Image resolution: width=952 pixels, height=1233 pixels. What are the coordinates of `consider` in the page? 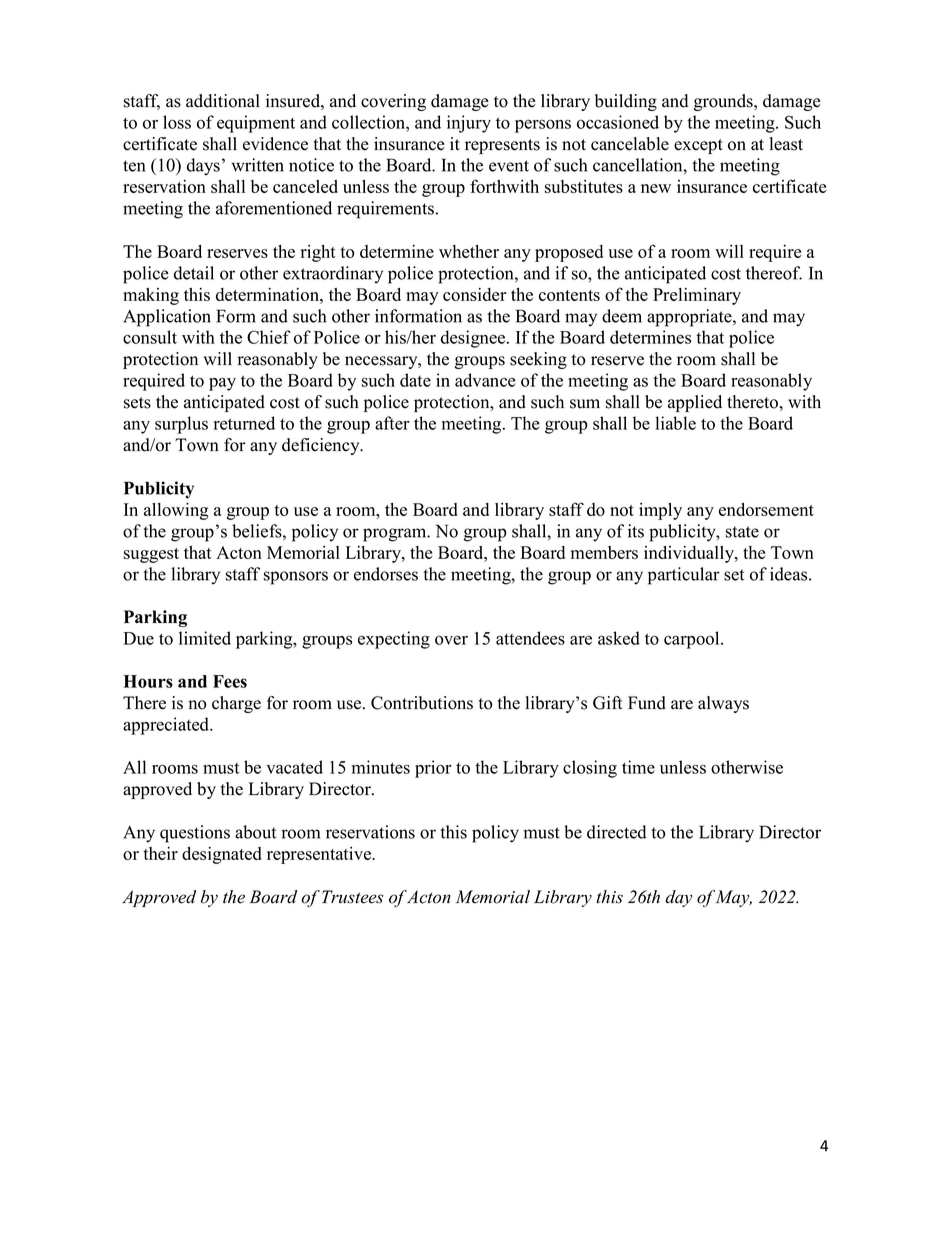 It's located at (475, 294).
